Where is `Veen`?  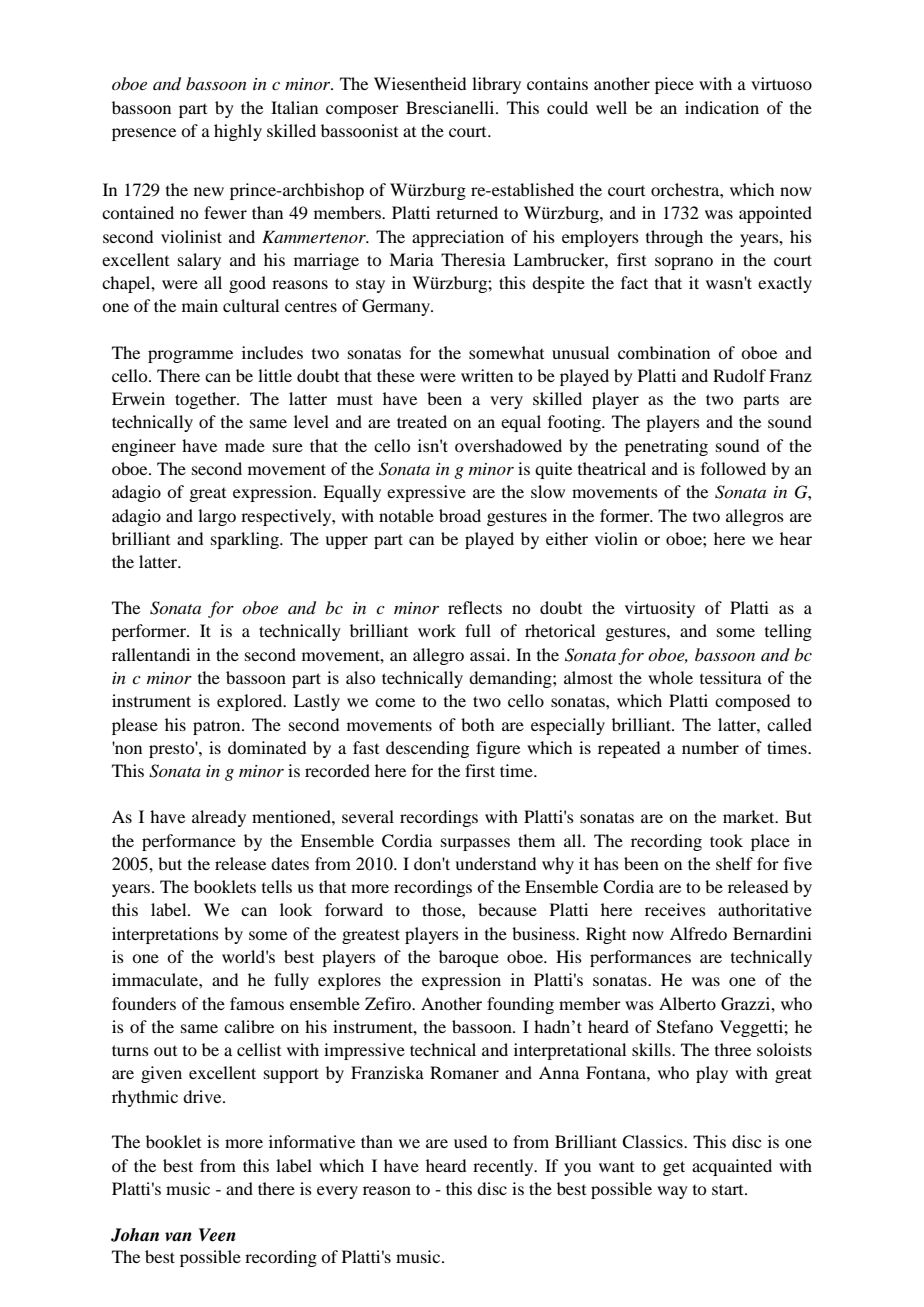
Veen is located at coordinates (217, 1235).
